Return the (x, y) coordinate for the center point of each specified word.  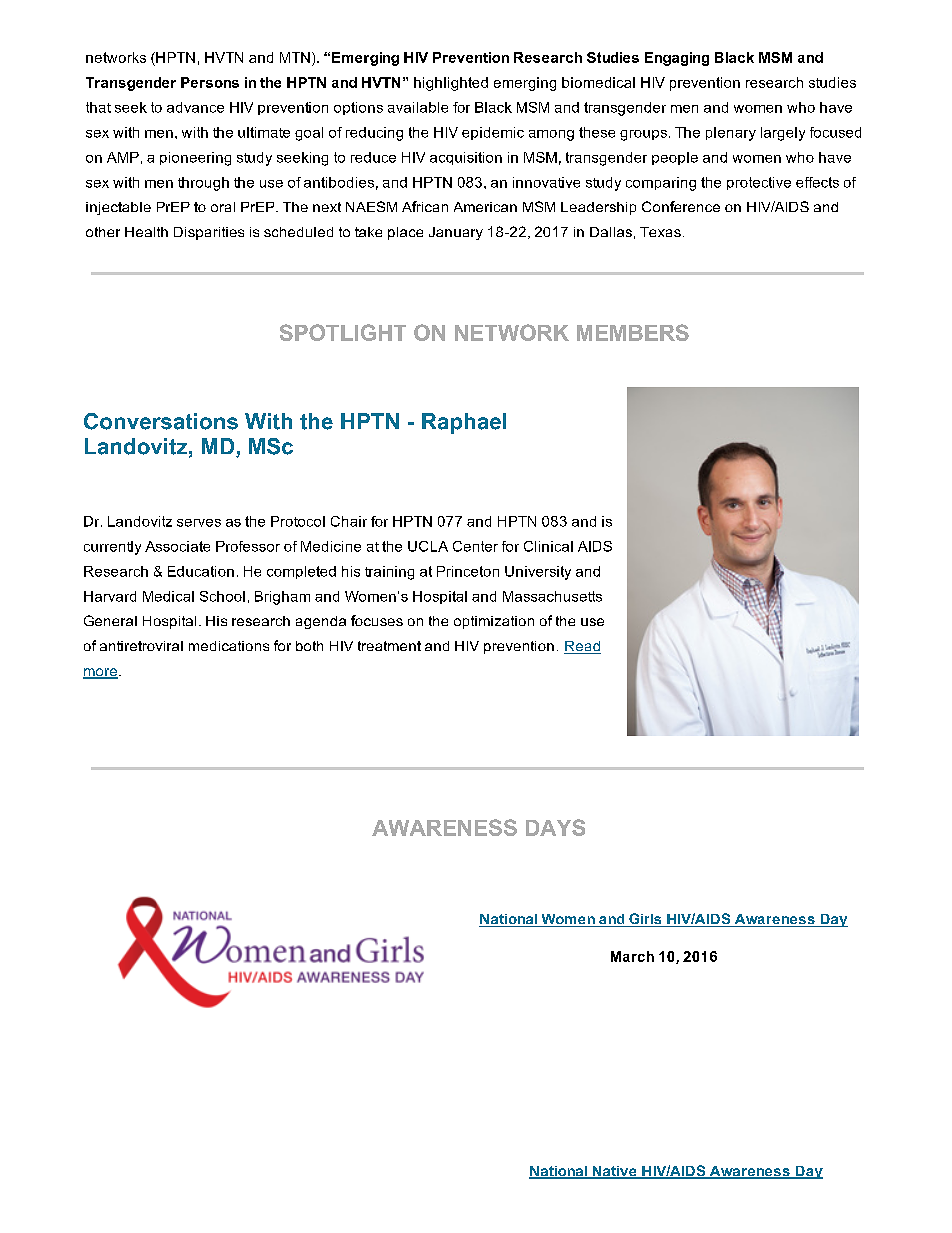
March (632, 956)
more (100, 673)
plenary (731, 134)
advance (195, 107)
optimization (494, 622)
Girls (645, 920)
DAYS (555, 827)
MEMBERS (633, 332)
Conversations (161, 421)
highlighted (451, 84)
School (222, 596)
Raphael (464, 423)
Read (582, 647)
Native (614, 1172)
